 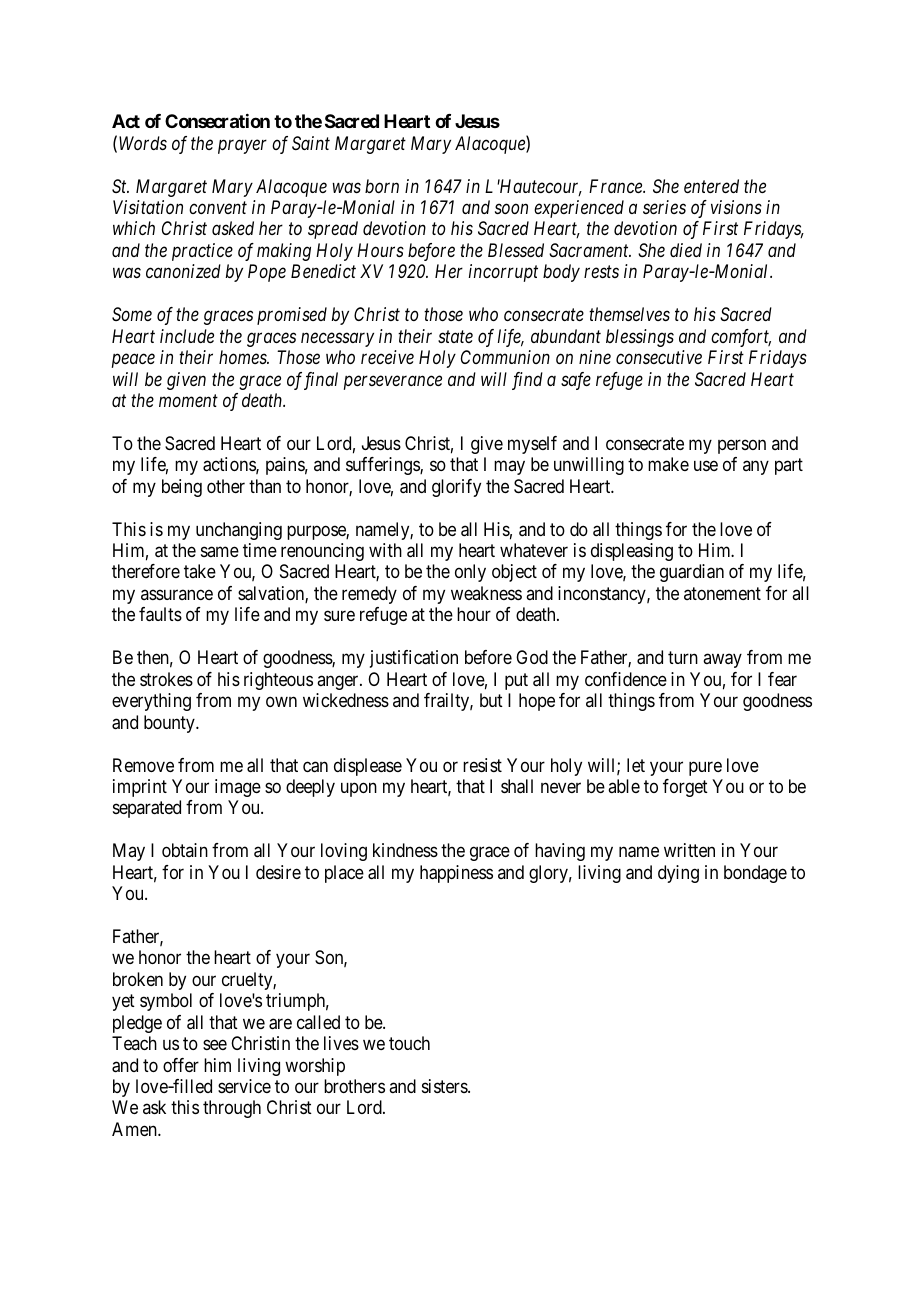 I want to click on entered, so click(x=711, y=186).
